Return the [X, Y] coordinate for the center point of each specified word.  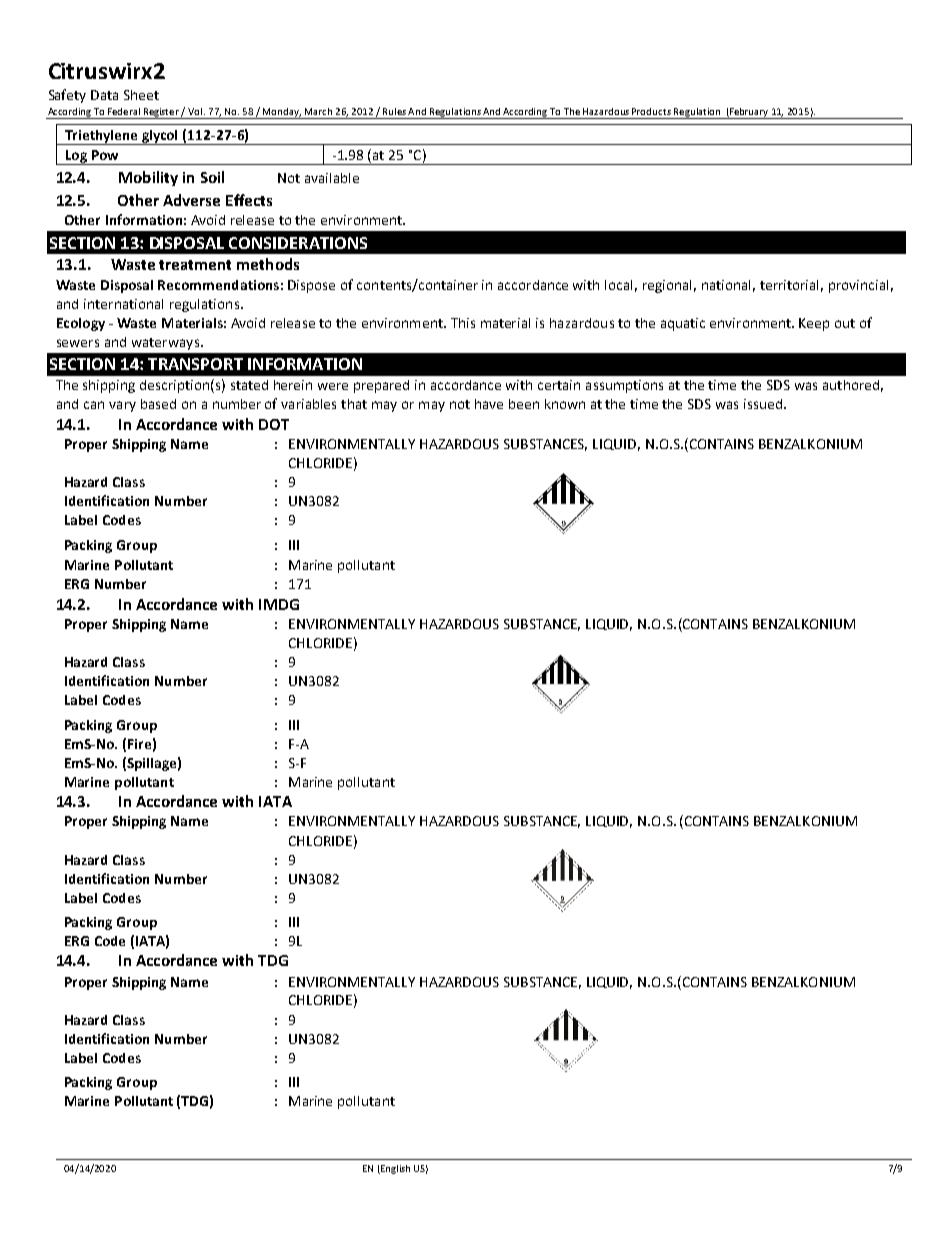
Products [651, 111]
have [489, 404]
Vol [195, 111]
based [158, 404]
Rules [394, 111]
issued [763, 404]
